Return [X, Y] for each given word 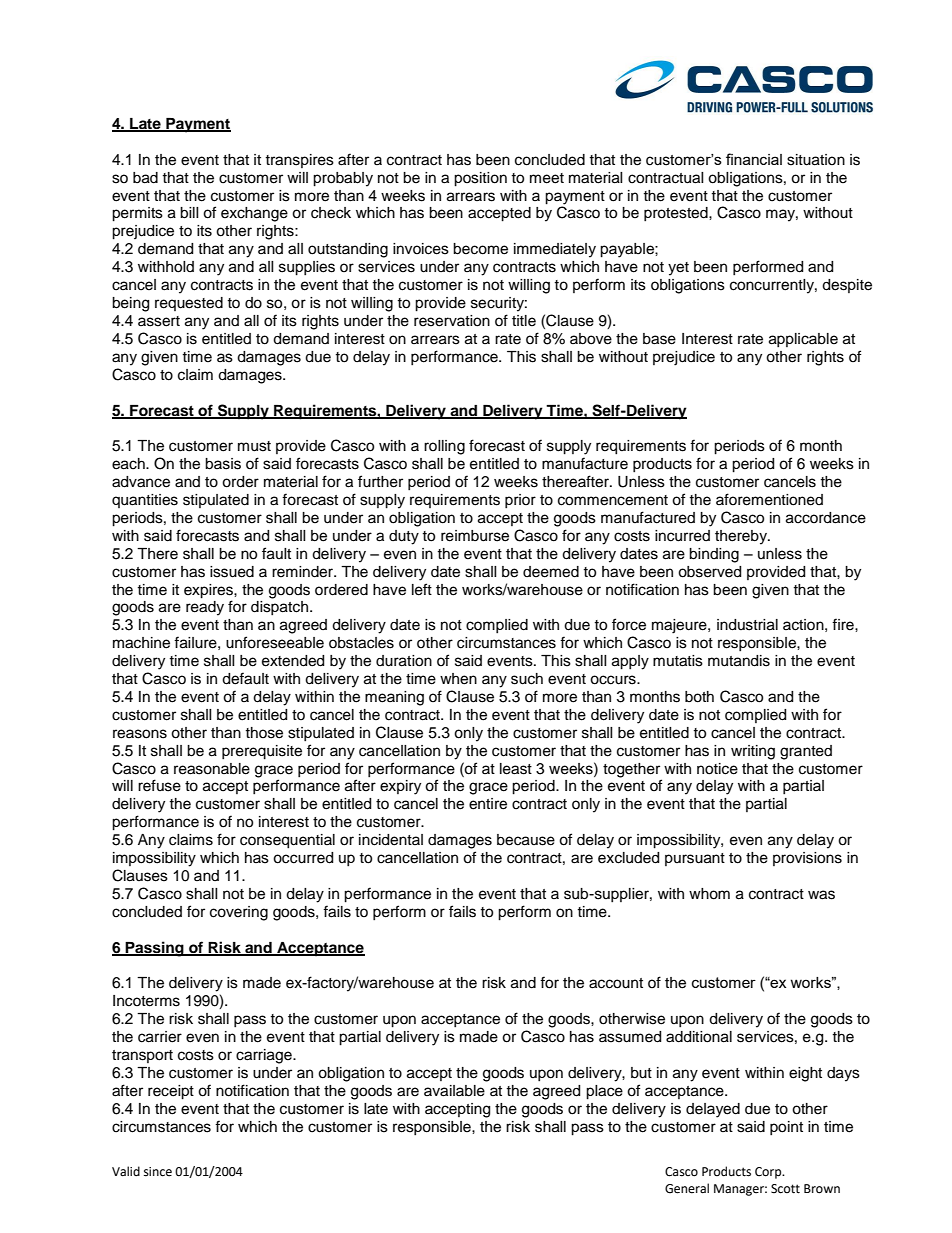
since [158, 1172]
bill [189, 213]
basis [223, 464]
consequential [287, 841]
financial [754, 159]
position [480, 179]
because [526, 840]
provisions [807, 859]
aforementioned [769, 499]
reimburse [475, 536]
